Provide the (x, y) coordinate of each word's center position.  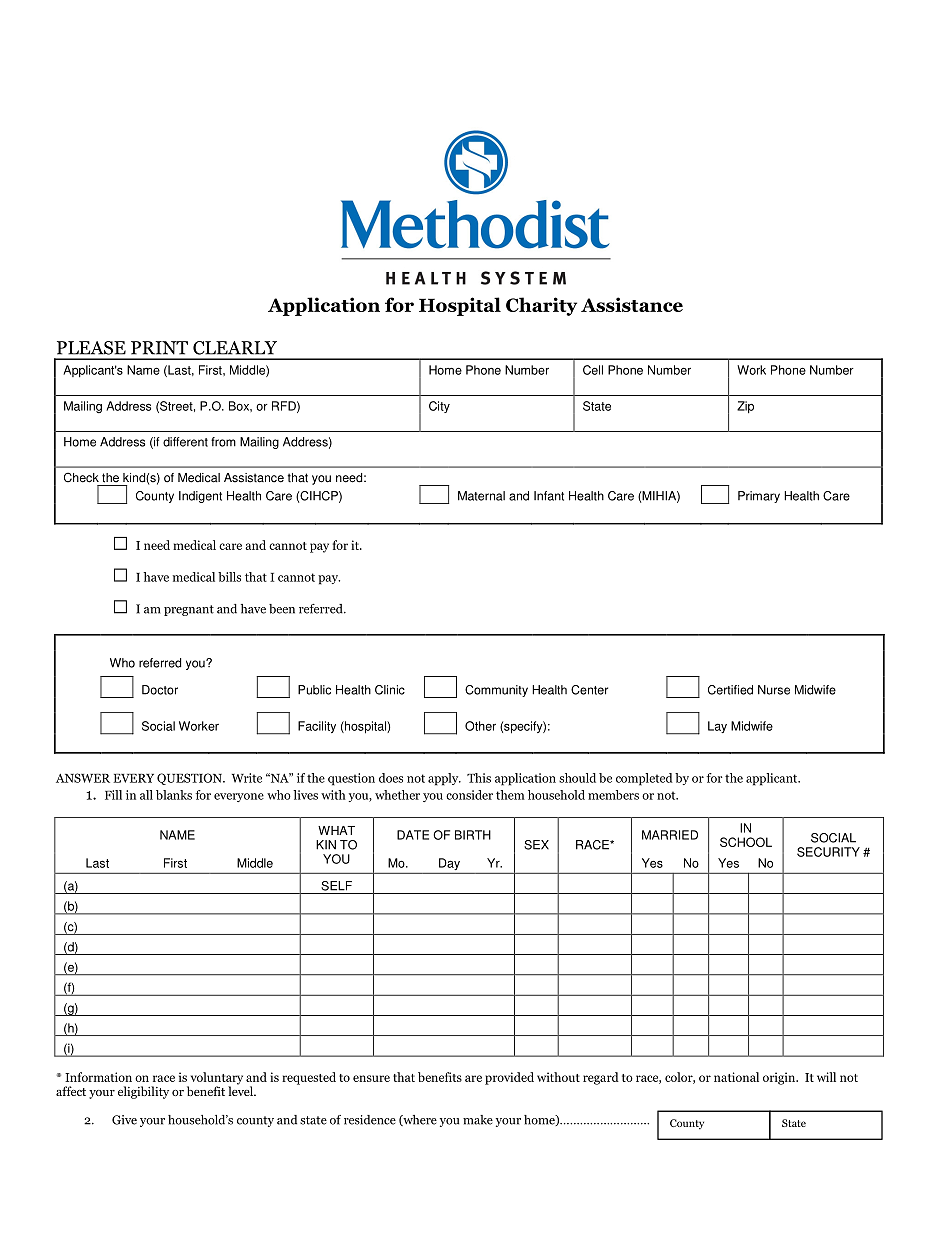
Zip (745, 407)
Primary (759, 497)
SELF (336, 886)
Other (480, 726)
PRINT (159, 348)
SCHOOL (746, 842)
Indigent (200, 497)
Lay (717, 727)
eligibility (143, 1092)
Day (449, 864)
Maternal (481, 496)
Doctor (160, 690)
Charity (541, 306)
